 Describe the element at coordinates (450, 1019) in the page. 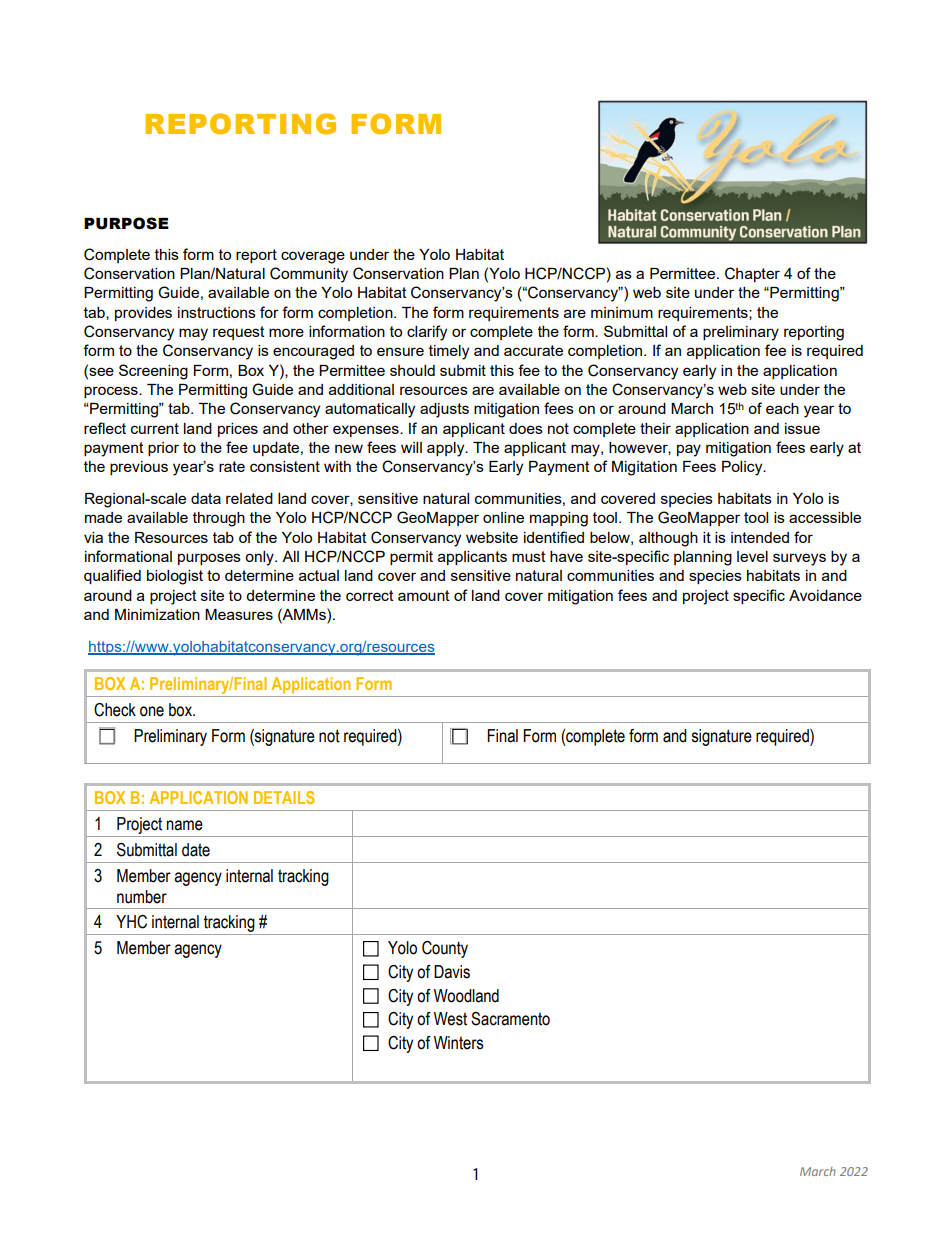

I see `West` at that location.
